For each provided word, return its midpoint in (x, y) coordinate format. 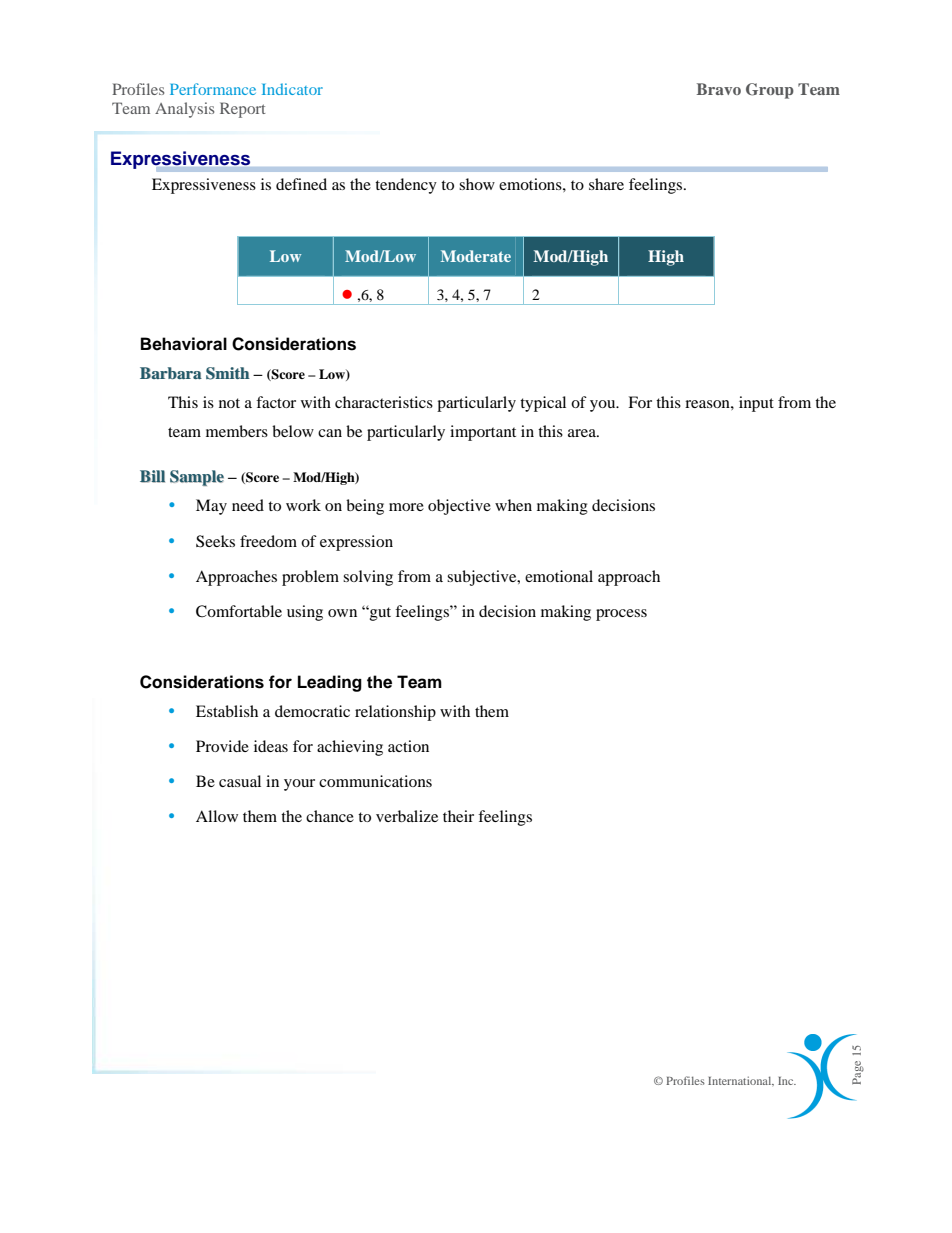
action (408, 746)
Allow (217, 816)
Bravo (719, 89)
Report (243, 110)
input (756, 404)
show (477, 184)
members (237, 431)
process (621, 615)
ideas (271, 746)
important (483, 433)
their (458, 816)
